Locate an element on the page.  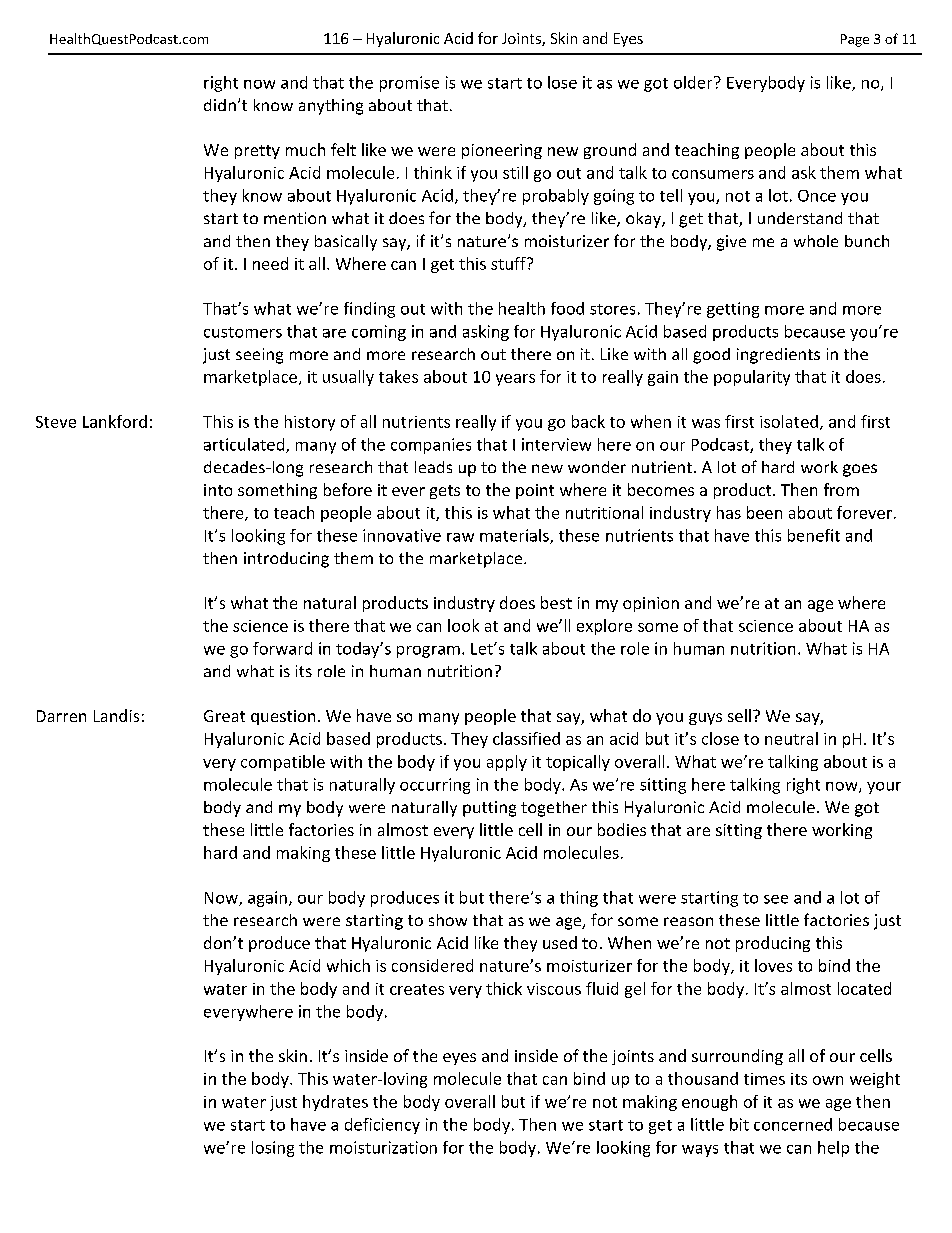
promise is located at coordinates (409, 84).
